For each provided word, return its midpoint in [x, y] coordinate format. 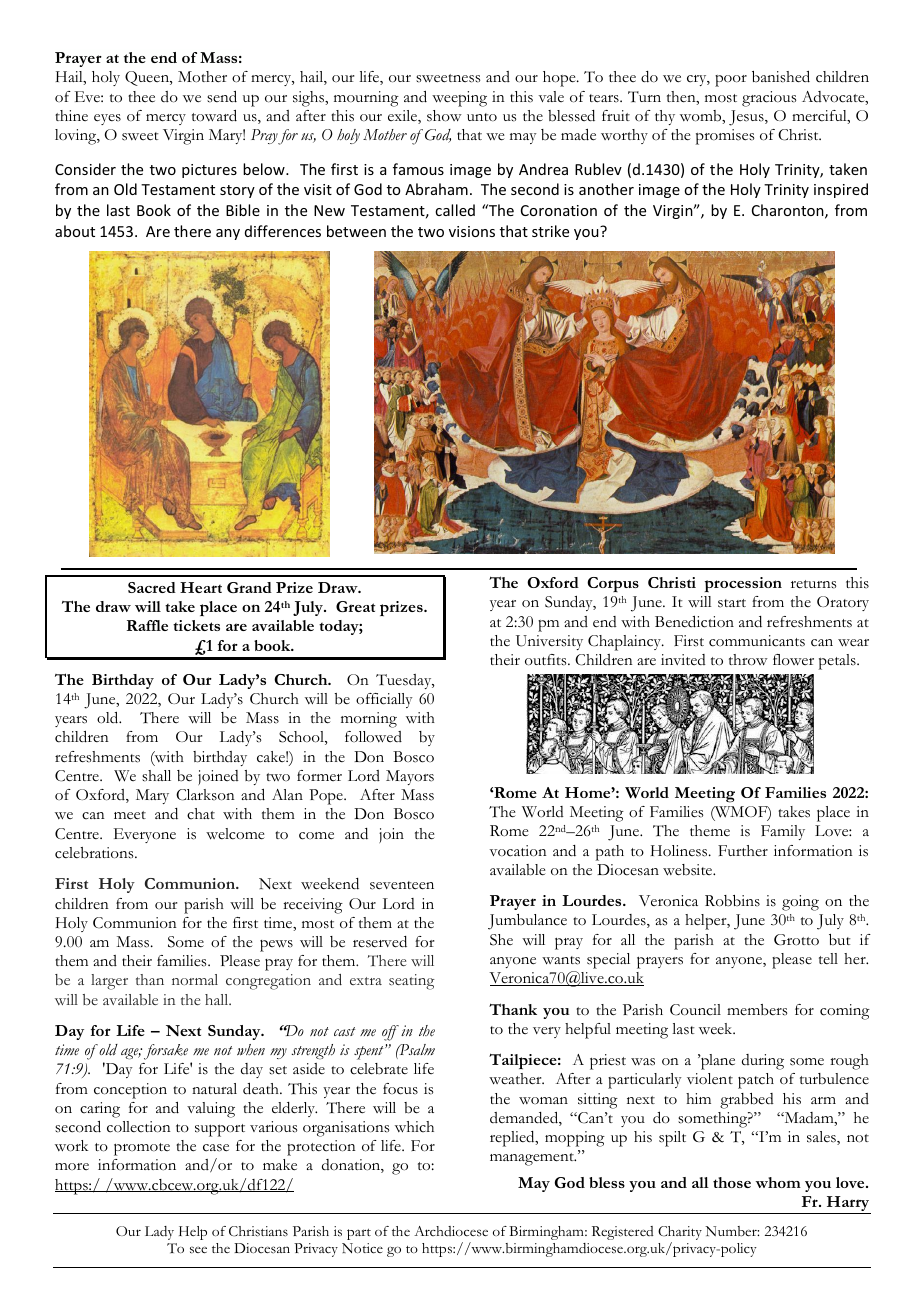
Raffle [147, 625]
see [198, 1250]
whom [778, 1182]
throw [748, 660]
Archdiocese [451, 1231]
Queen [148, 78]
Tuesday [405, 681]
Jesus [747, 118]
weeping [459, 99]
